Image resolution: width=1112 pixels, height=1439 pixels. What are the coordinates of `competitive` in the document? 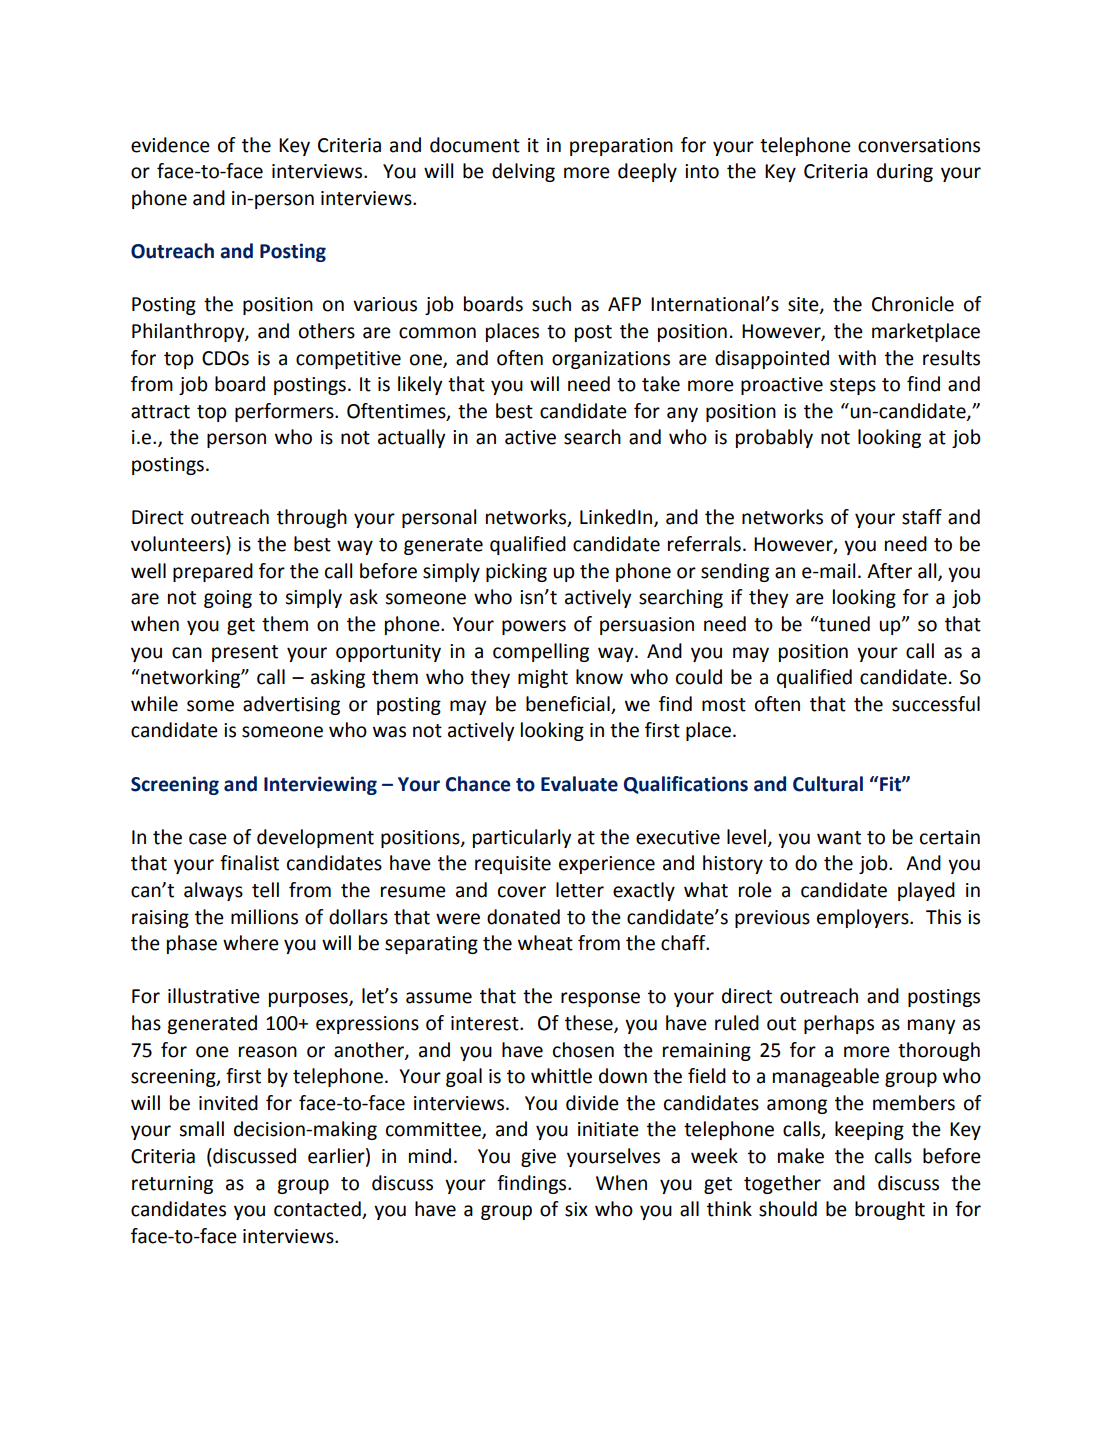 It's located at (348, 360).
